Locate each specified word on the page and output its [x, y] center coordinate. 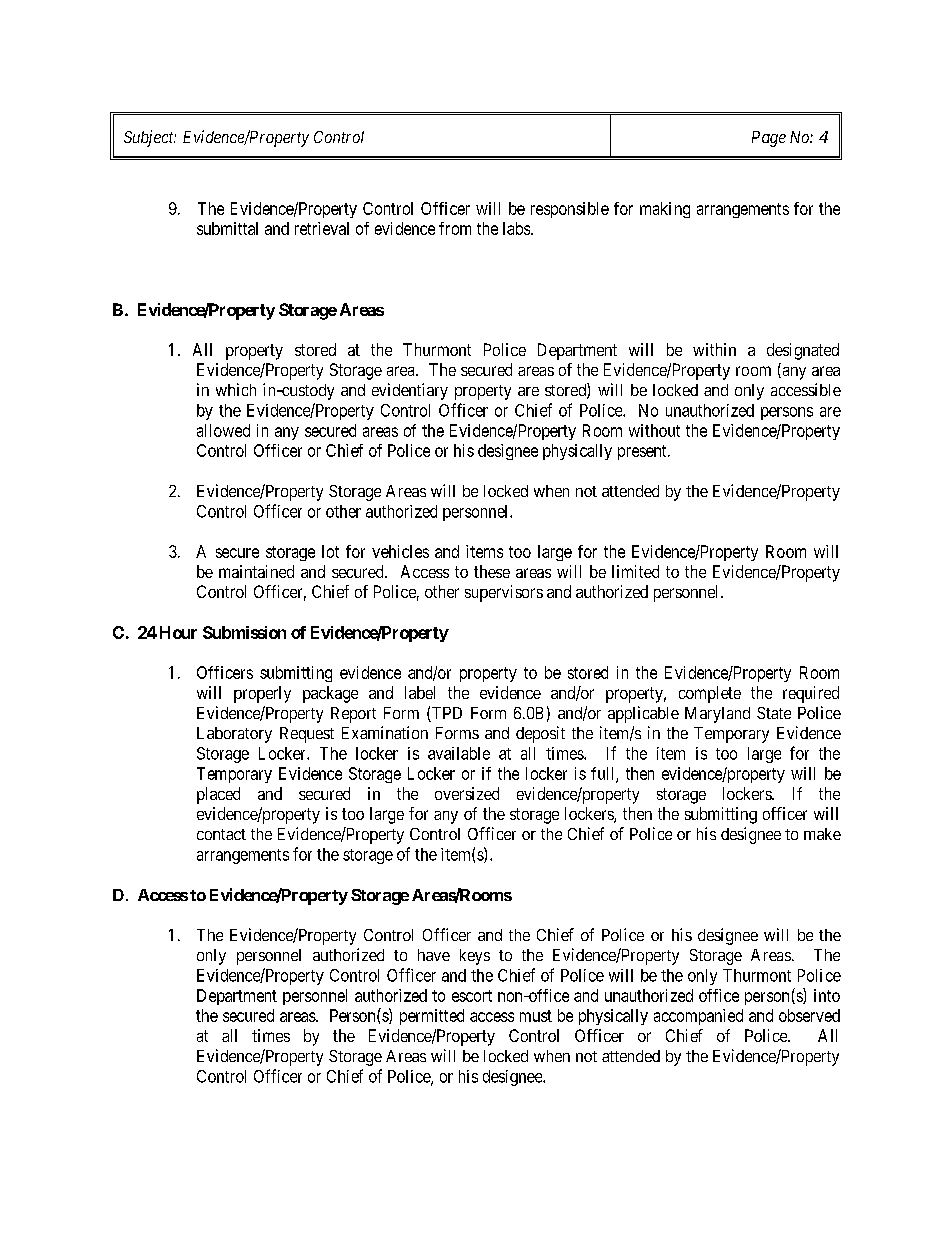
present [643, 452]
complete [710, 694]
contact [221, 834]
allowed [223, 430]
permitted [432, 1017]
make [822, 834]
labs [516, 228]
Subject [150, 138]
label [420, 692]
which [236, 389]
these [492, 571]
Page [769, 139]
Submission [244, 632]
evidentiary [410, 391]
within [714, 349]
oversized [467, 793]
